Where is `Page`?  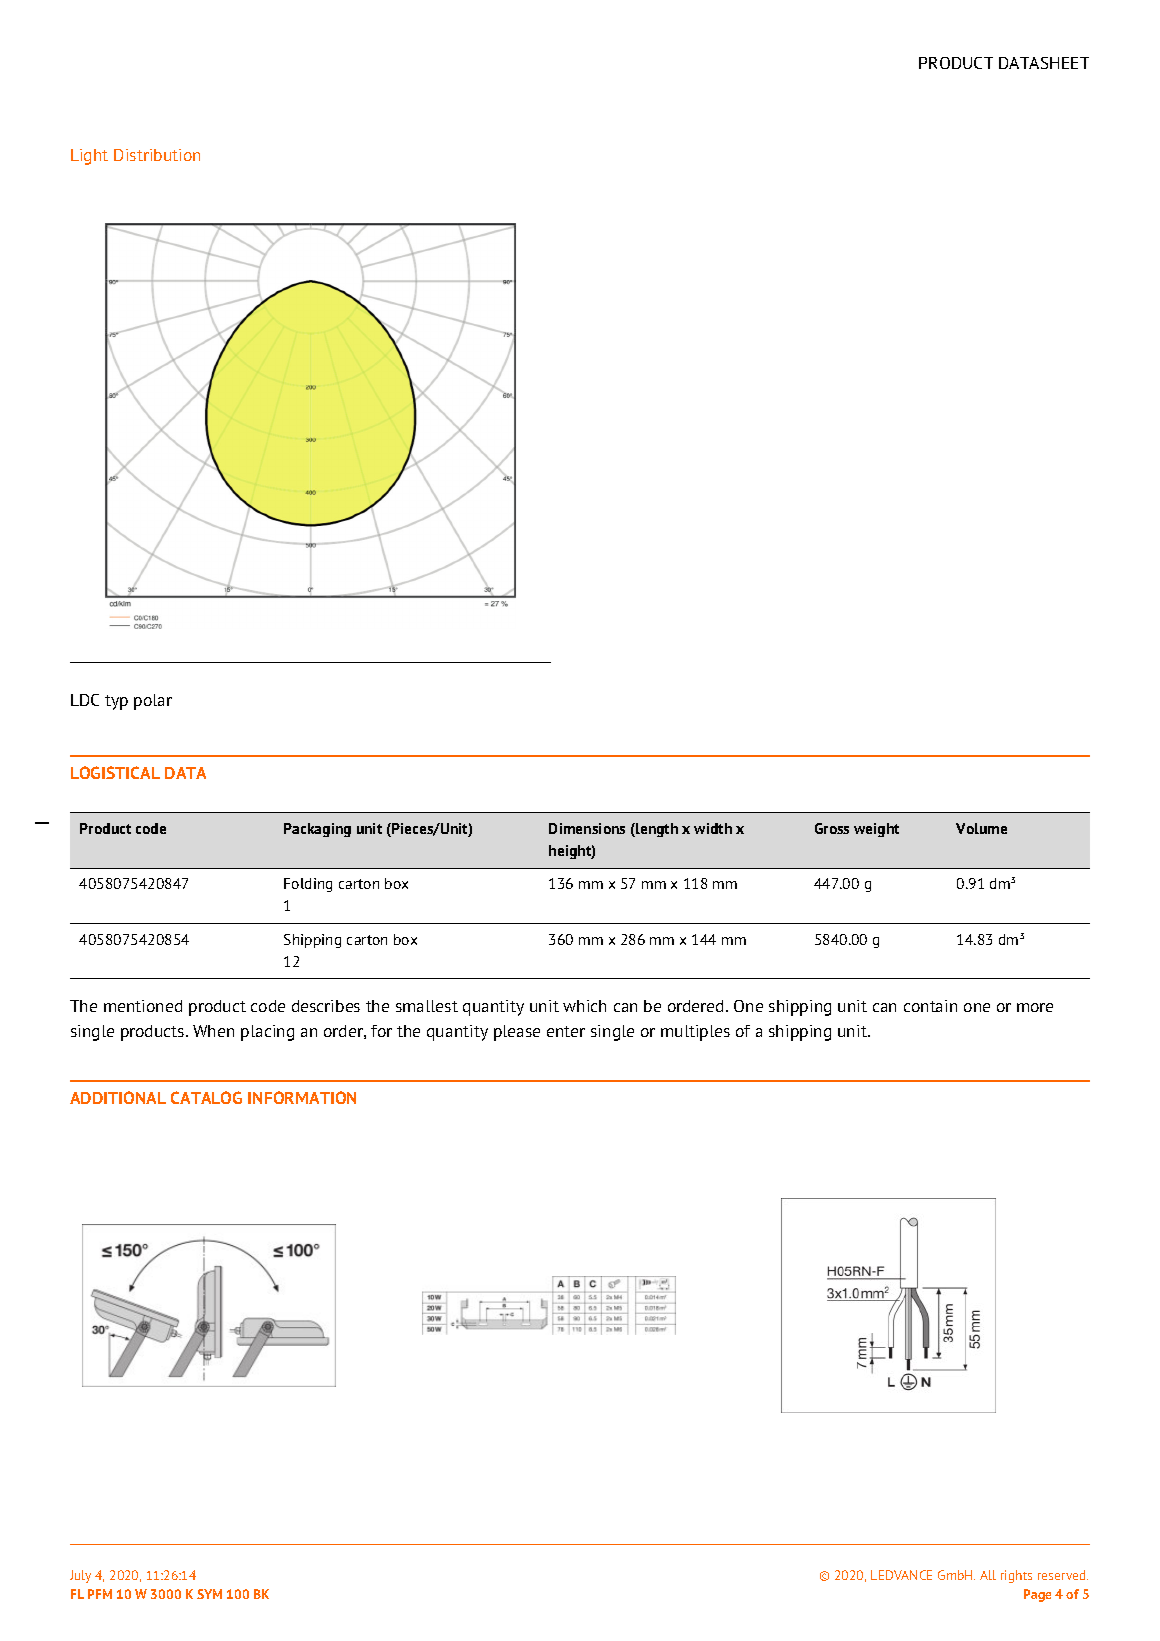
Page is located at coordinates (1037, 1595).
